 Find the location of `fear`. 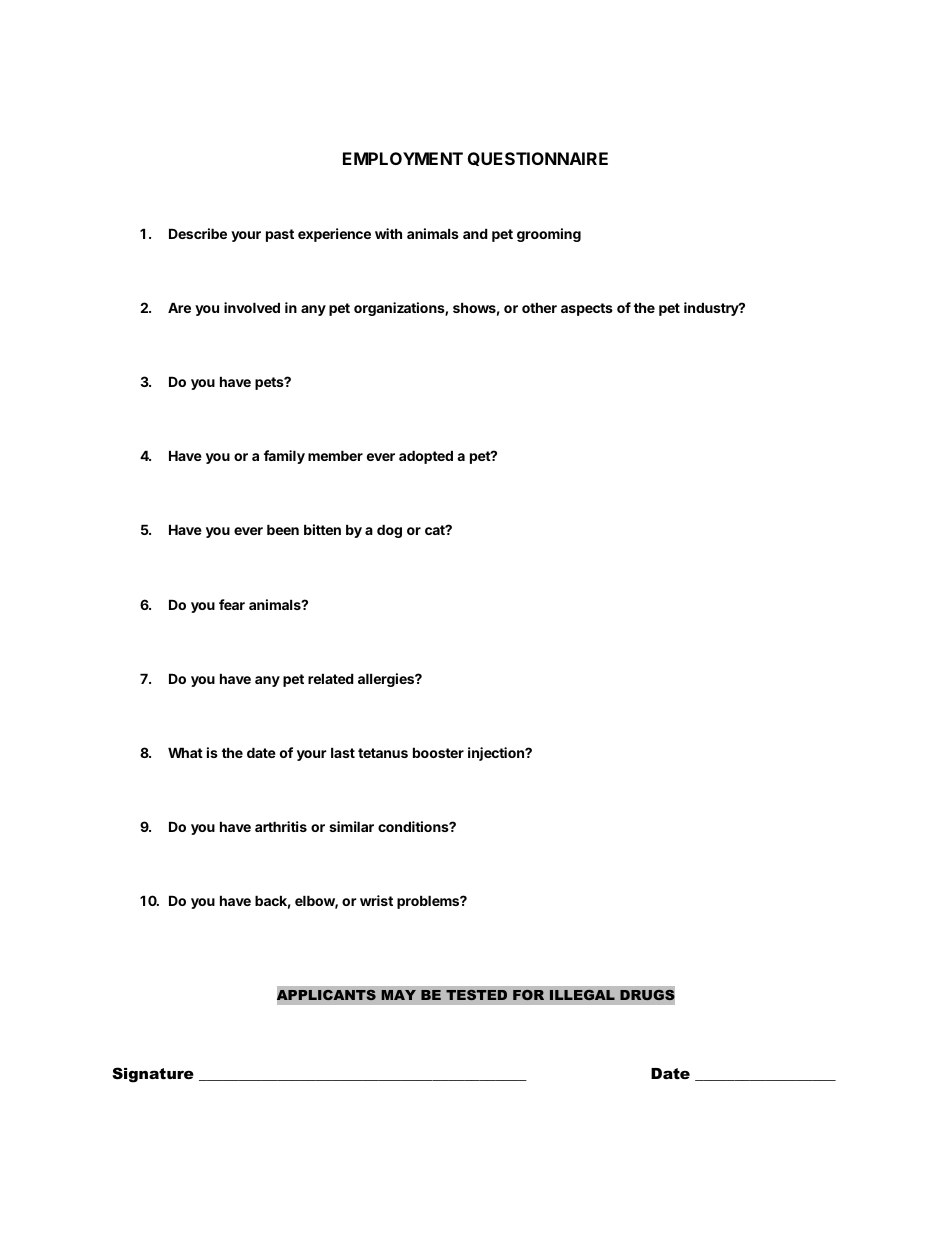

fear is located at coordinates (232, 604).
